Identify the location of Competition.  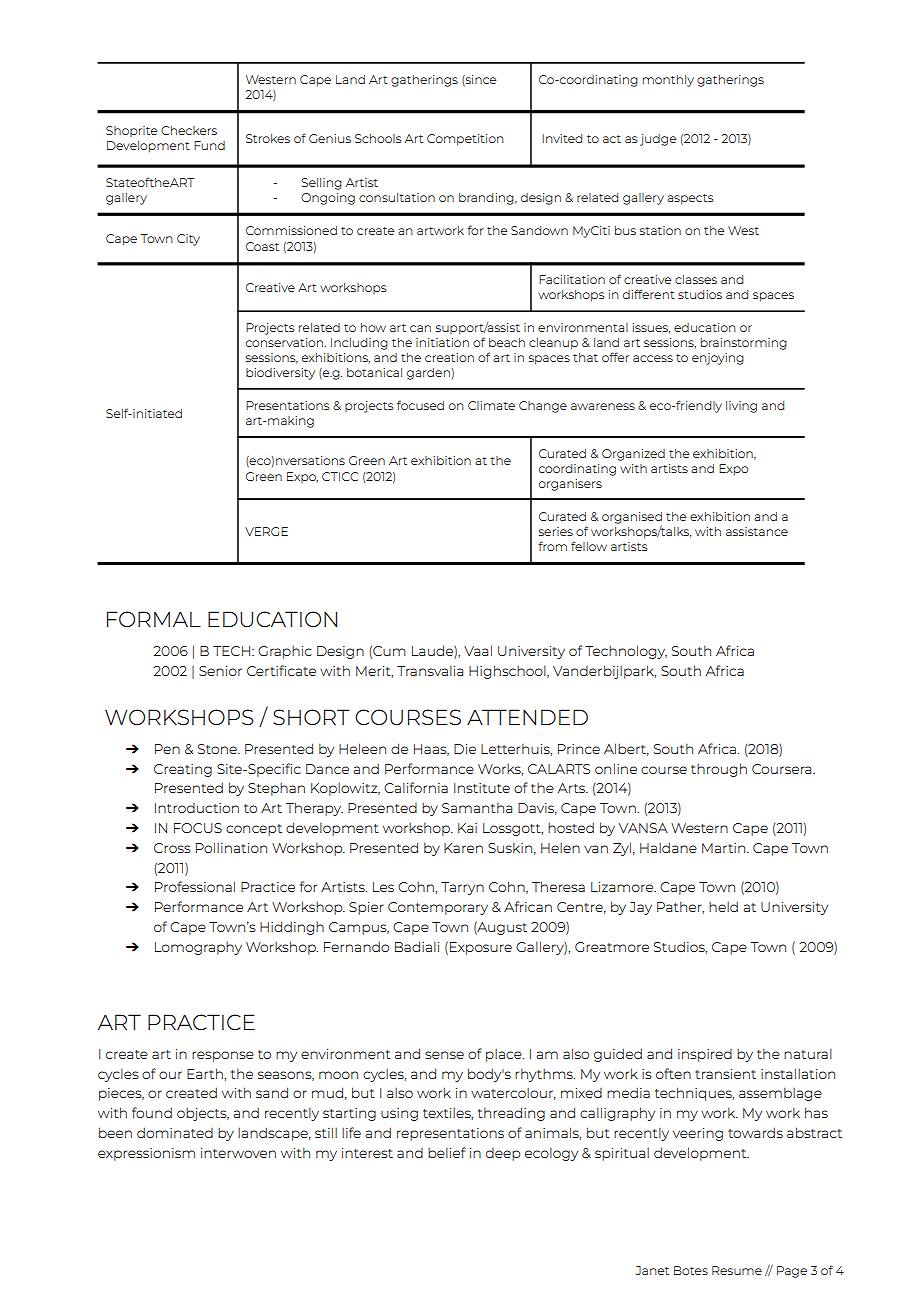
(465, 140).
